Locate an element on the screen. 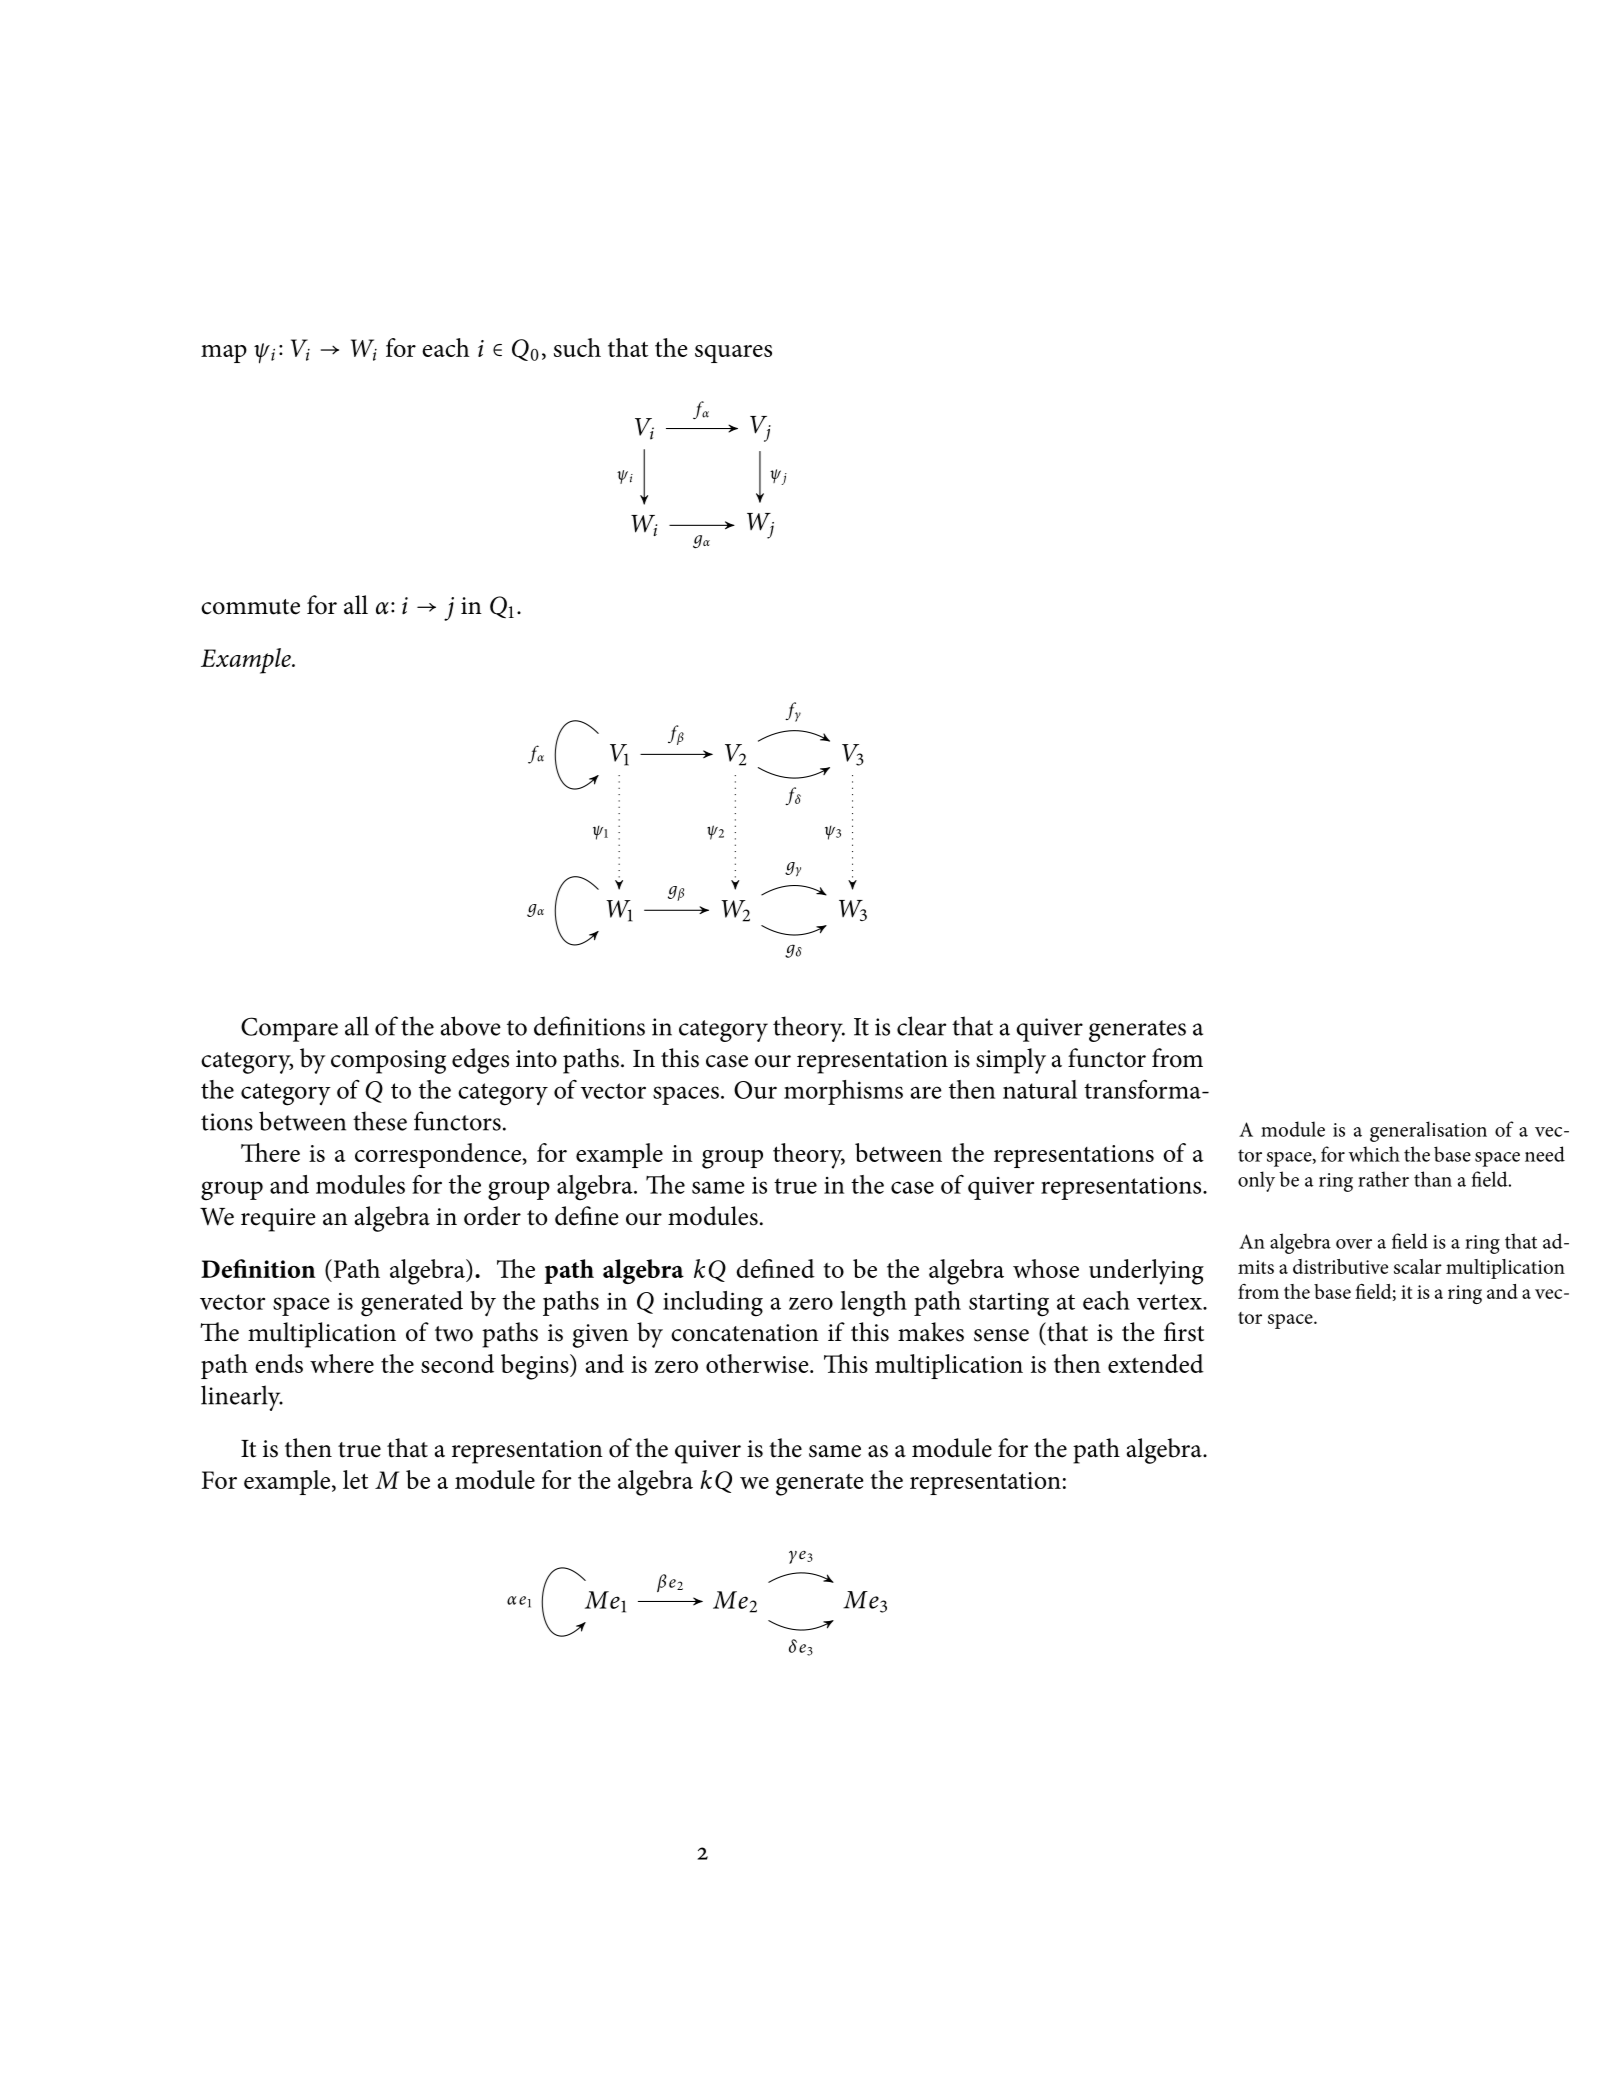 This screenshot has width=1620, height=2096. commute is located at coordinates (250, 607).
